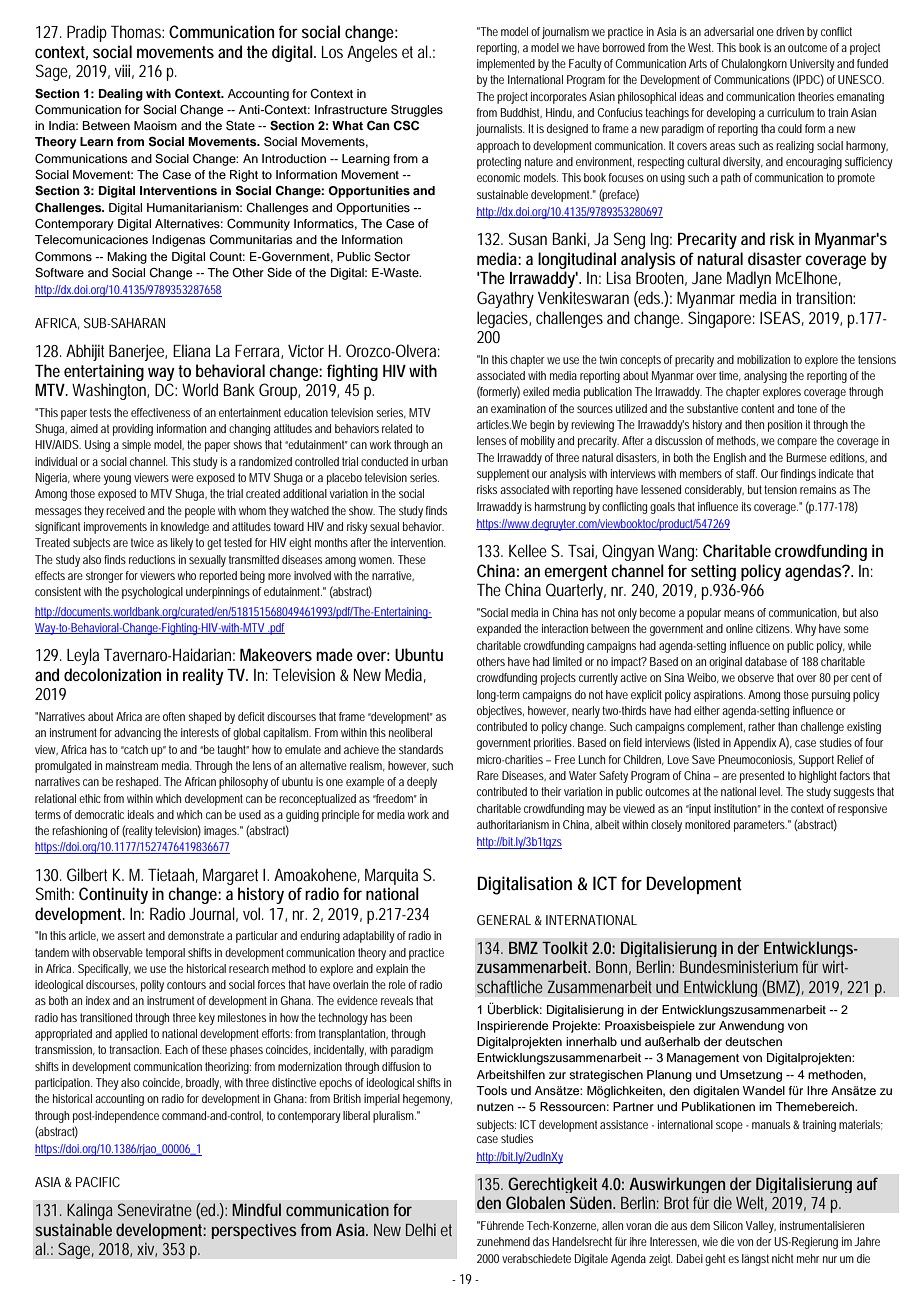 The width and height of the screenshot is (924, 1308). I want to click on Valley, so click(761, 1227).
